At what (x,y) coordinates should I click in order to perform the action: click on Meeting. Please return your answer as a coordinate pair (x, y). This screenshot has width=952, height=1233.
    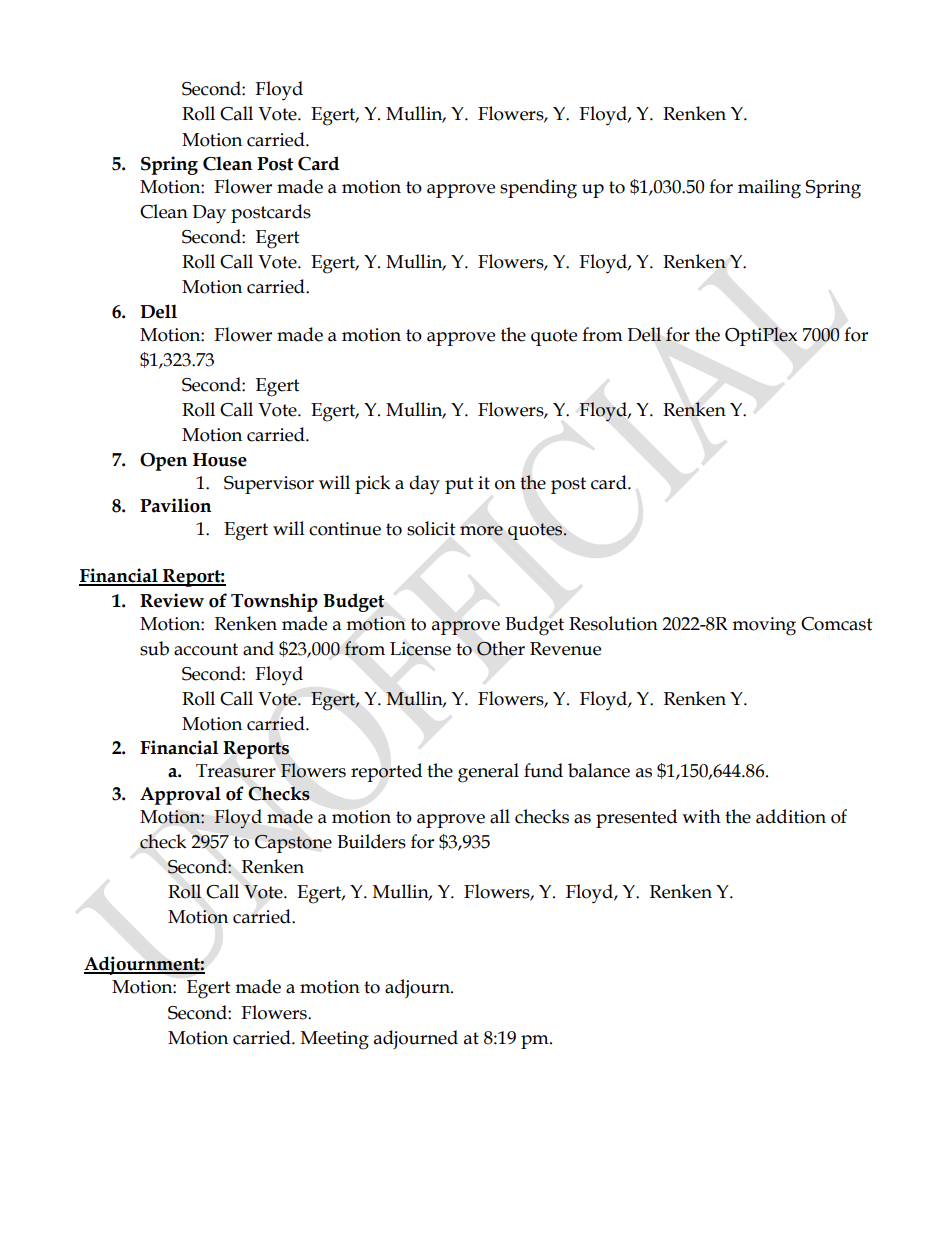
    Looking at the image, I should click on (335, 1040).
